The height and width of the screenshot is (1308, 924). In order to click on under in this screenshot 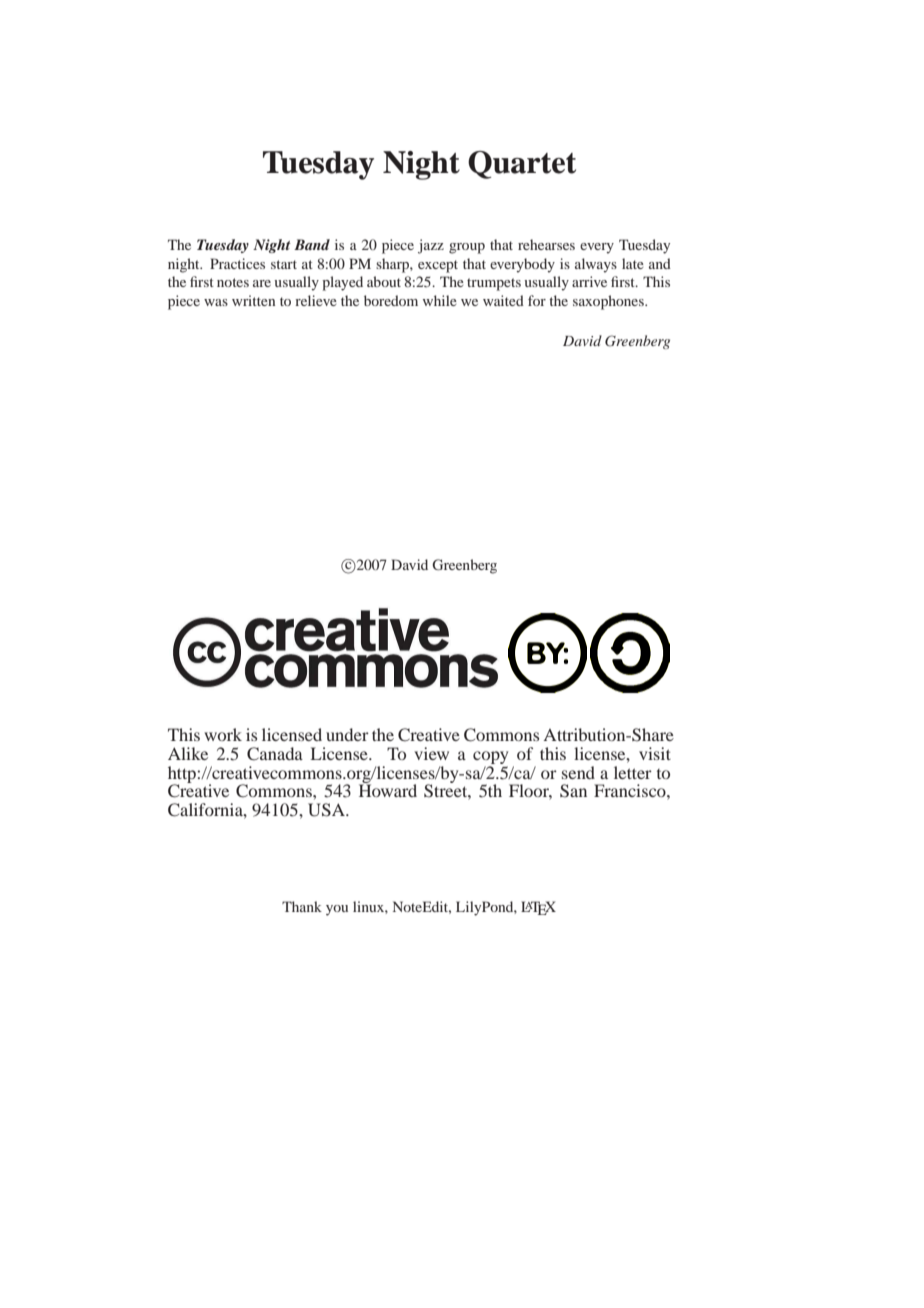, I will do `click(347, 734)`.
